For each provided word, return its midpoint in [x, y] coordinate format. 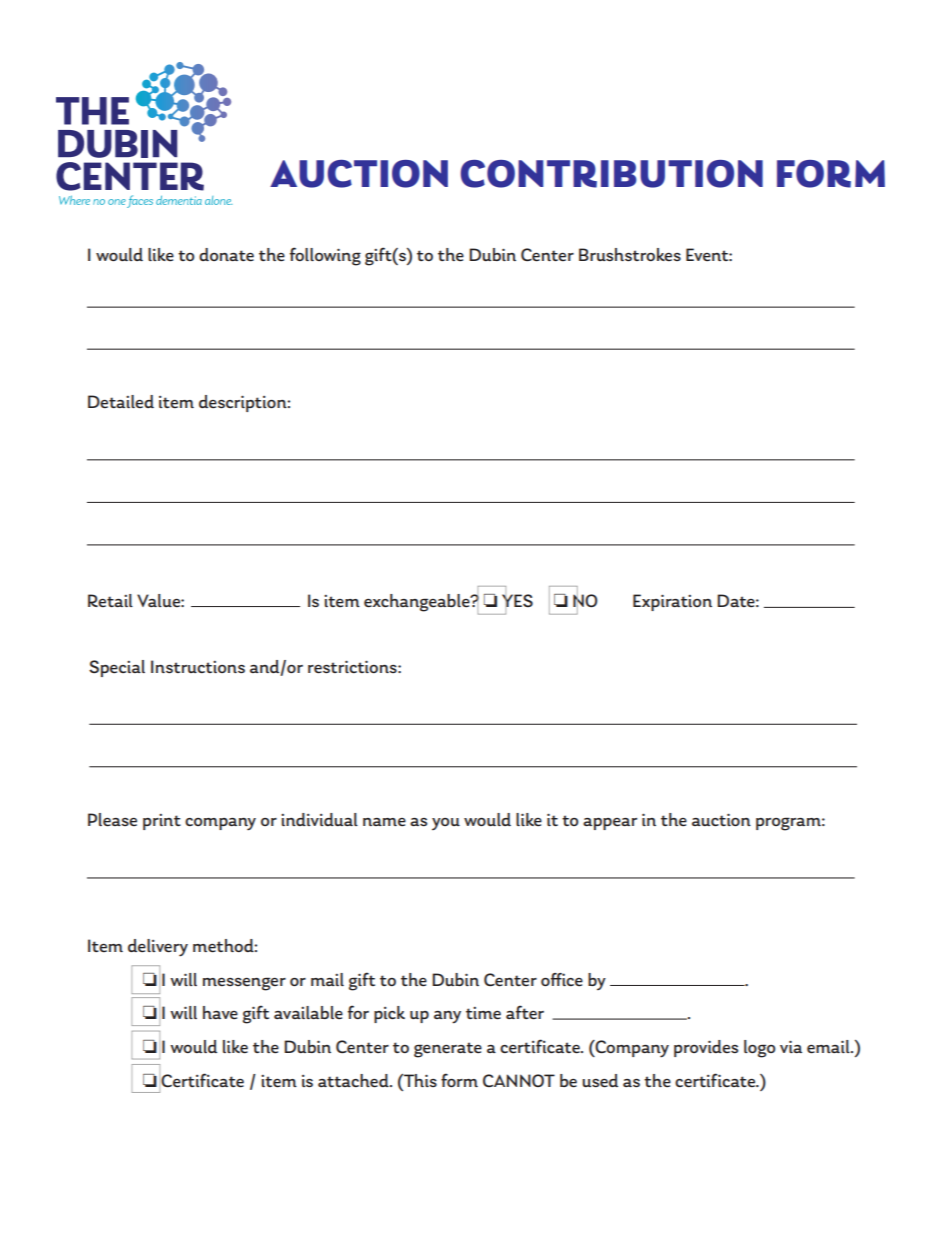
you [446, 824]
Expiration [672, 602]
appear [610, 824]
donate [226, 255]
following [325, 256]
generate [448, 1050]
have [220, 1012]
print [162, 822]
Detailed [121, 401]
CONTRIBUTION [611, 174]
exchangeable [418, 603]
